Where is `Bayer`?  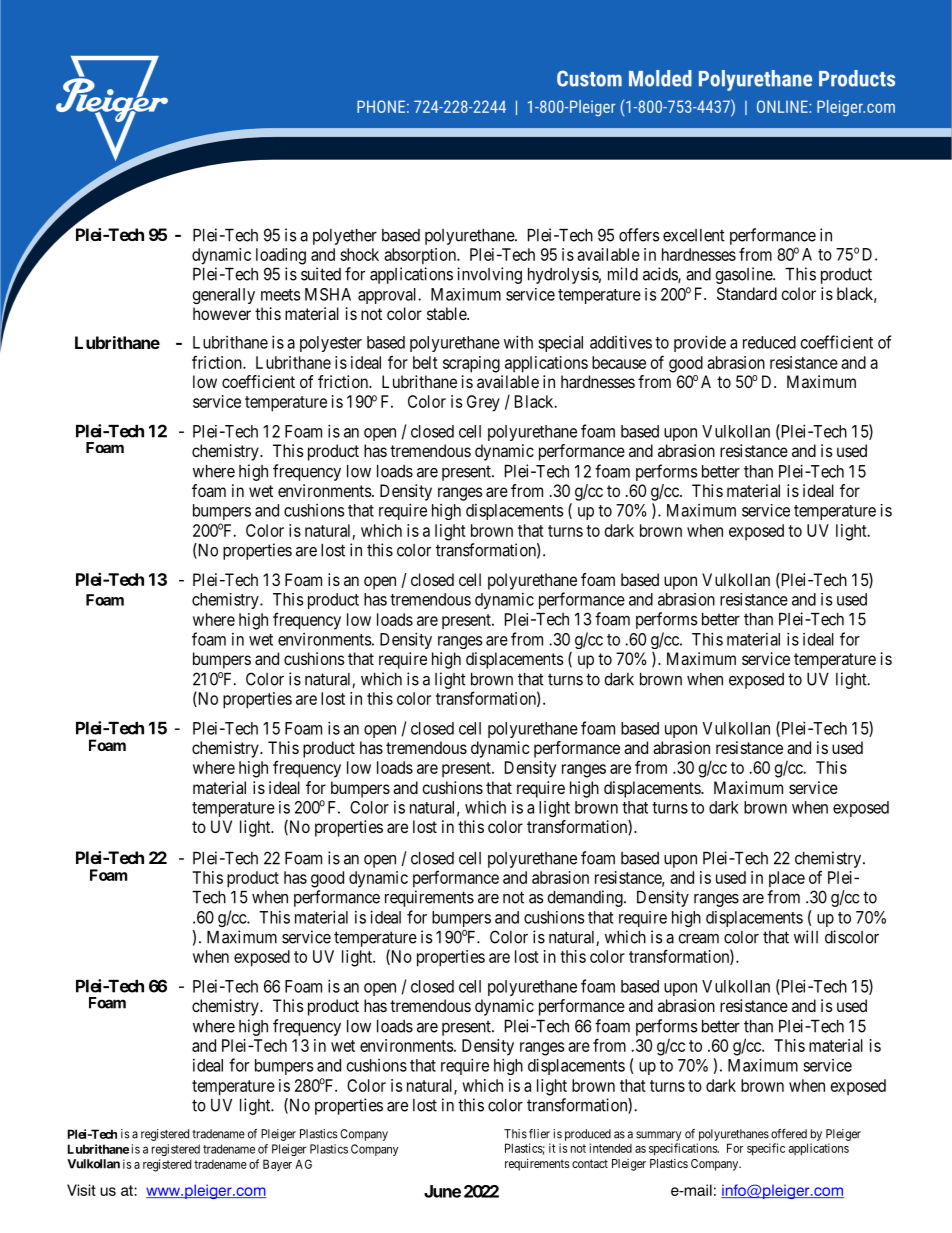 Bayer is located at coordinates (277, 1165).
